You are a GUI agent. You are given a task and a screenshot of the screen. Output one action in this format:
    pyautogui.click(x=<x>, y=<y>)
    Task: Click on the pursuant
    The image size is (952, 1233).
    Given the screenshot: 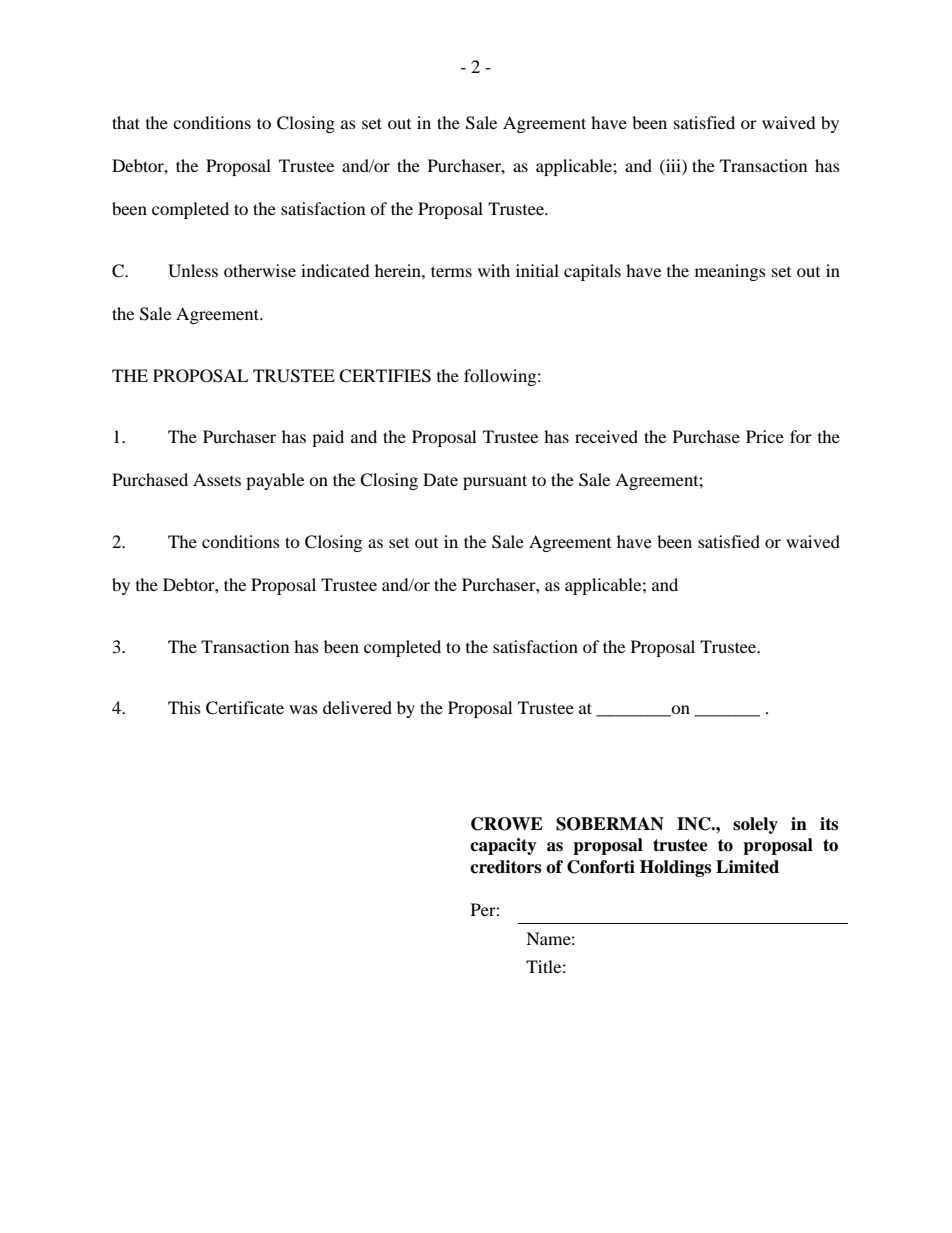 What is the action you would take?
    pyautogui.click(x=495, y=482)
